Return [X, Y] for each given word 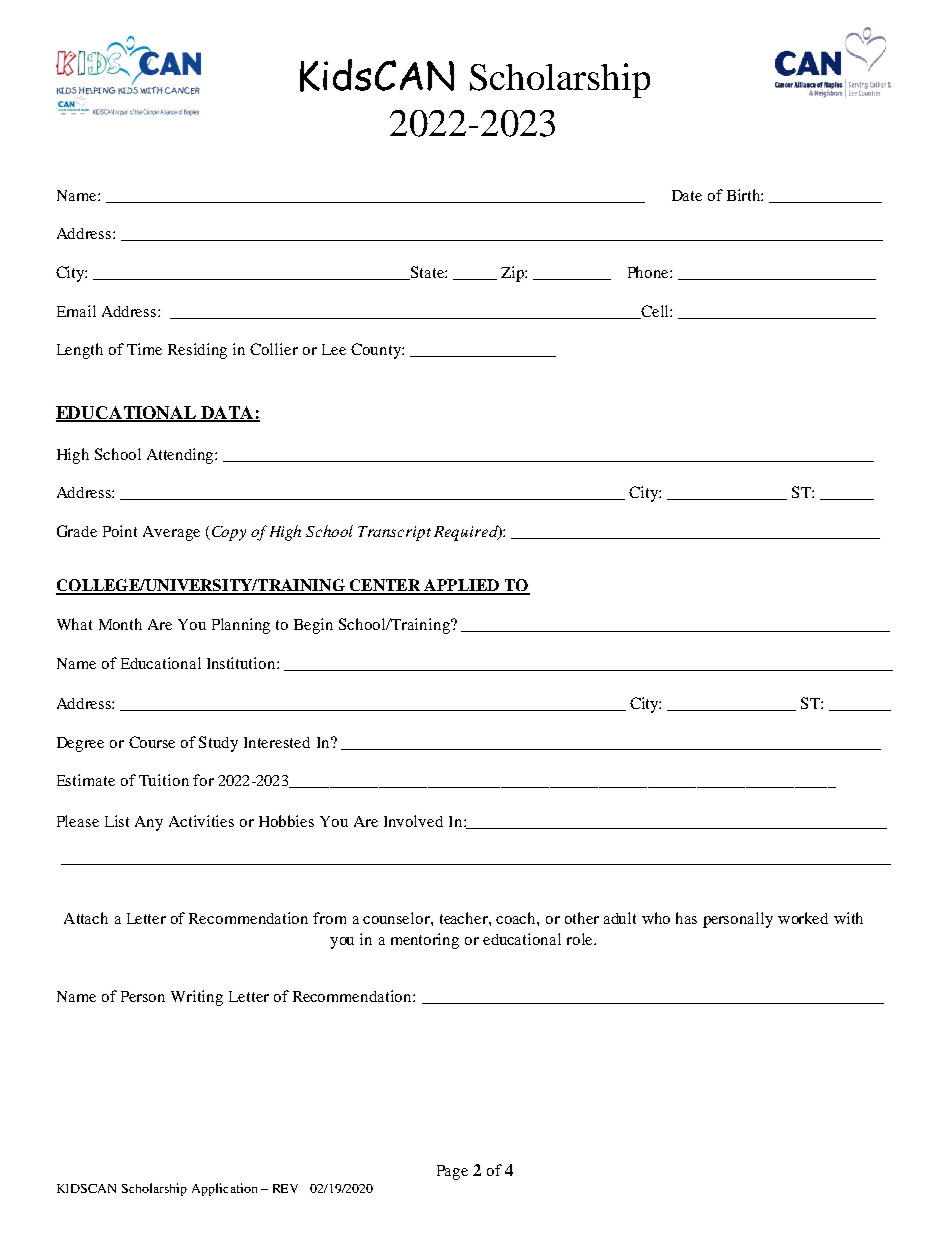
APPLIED [461, 586]
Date [687, 195]
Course [152, 742]
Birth [745, 195]
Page [452, 1172]
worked [803, 918]
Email [76, 311]
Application [224, 1189]
